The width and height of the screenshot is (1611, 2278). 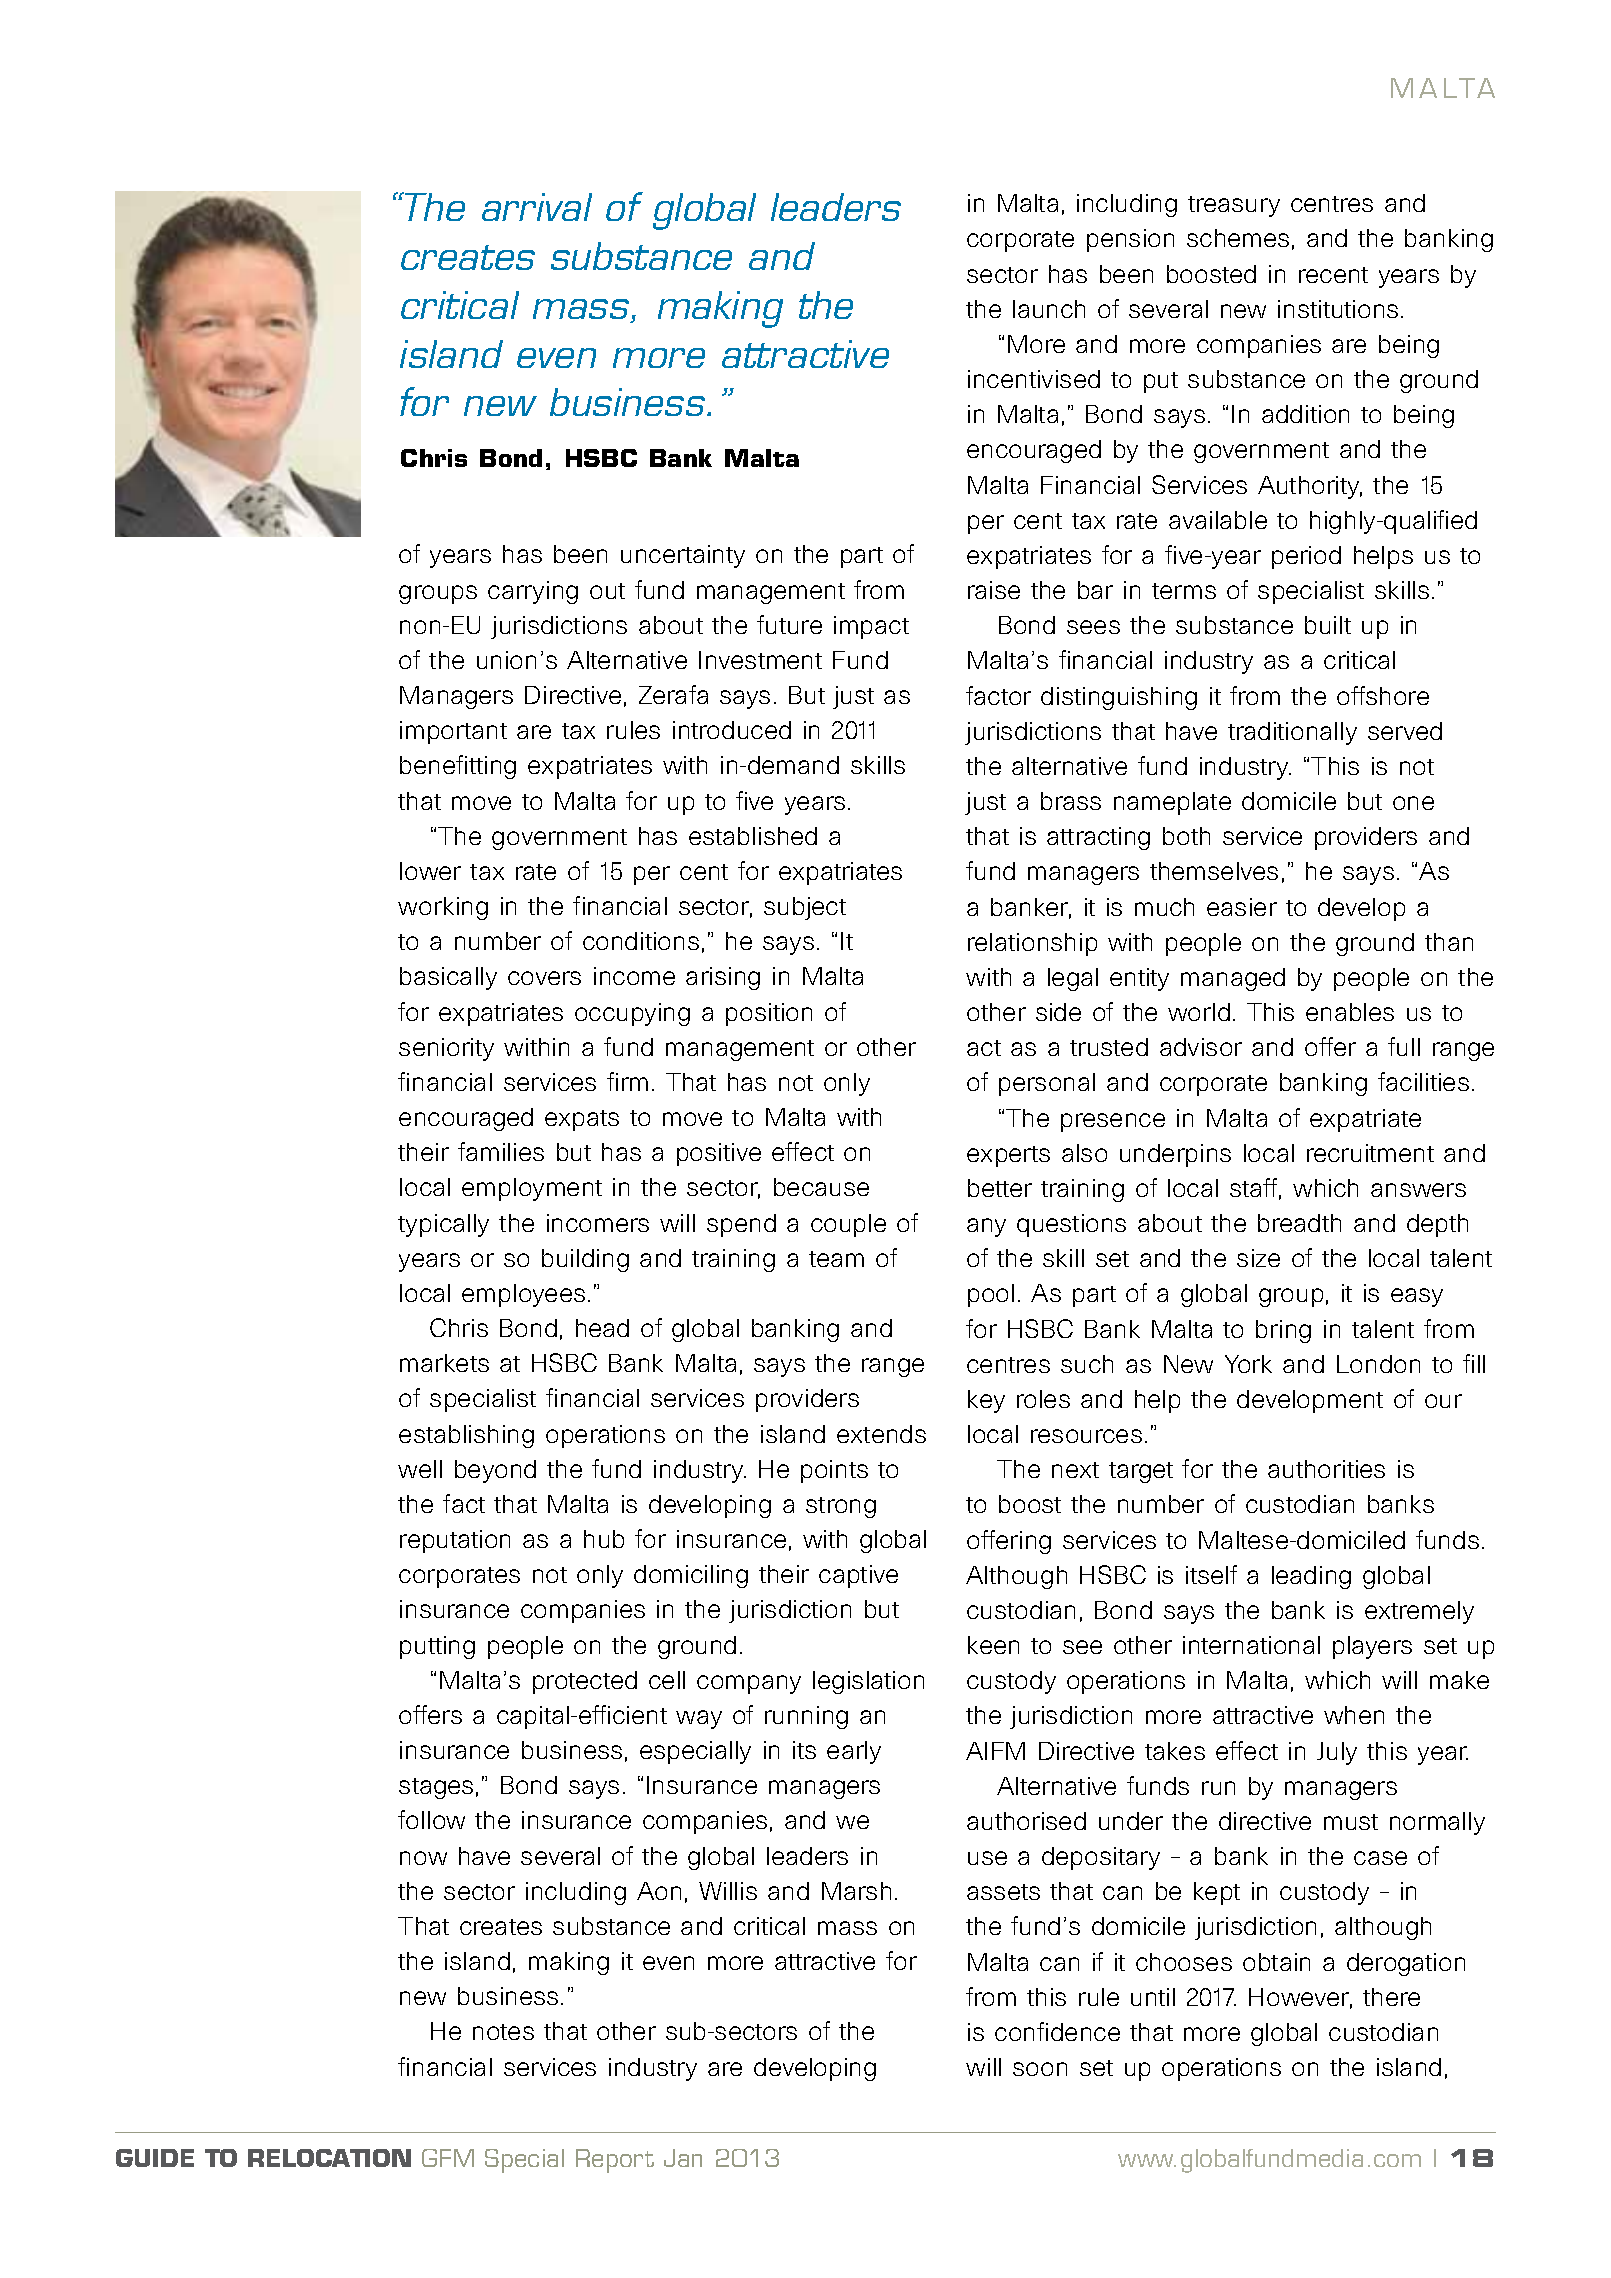 What do you see at coordinates (1049, 309) in the screenshot?
I see `launch` at bounding box center [1049, 309].
